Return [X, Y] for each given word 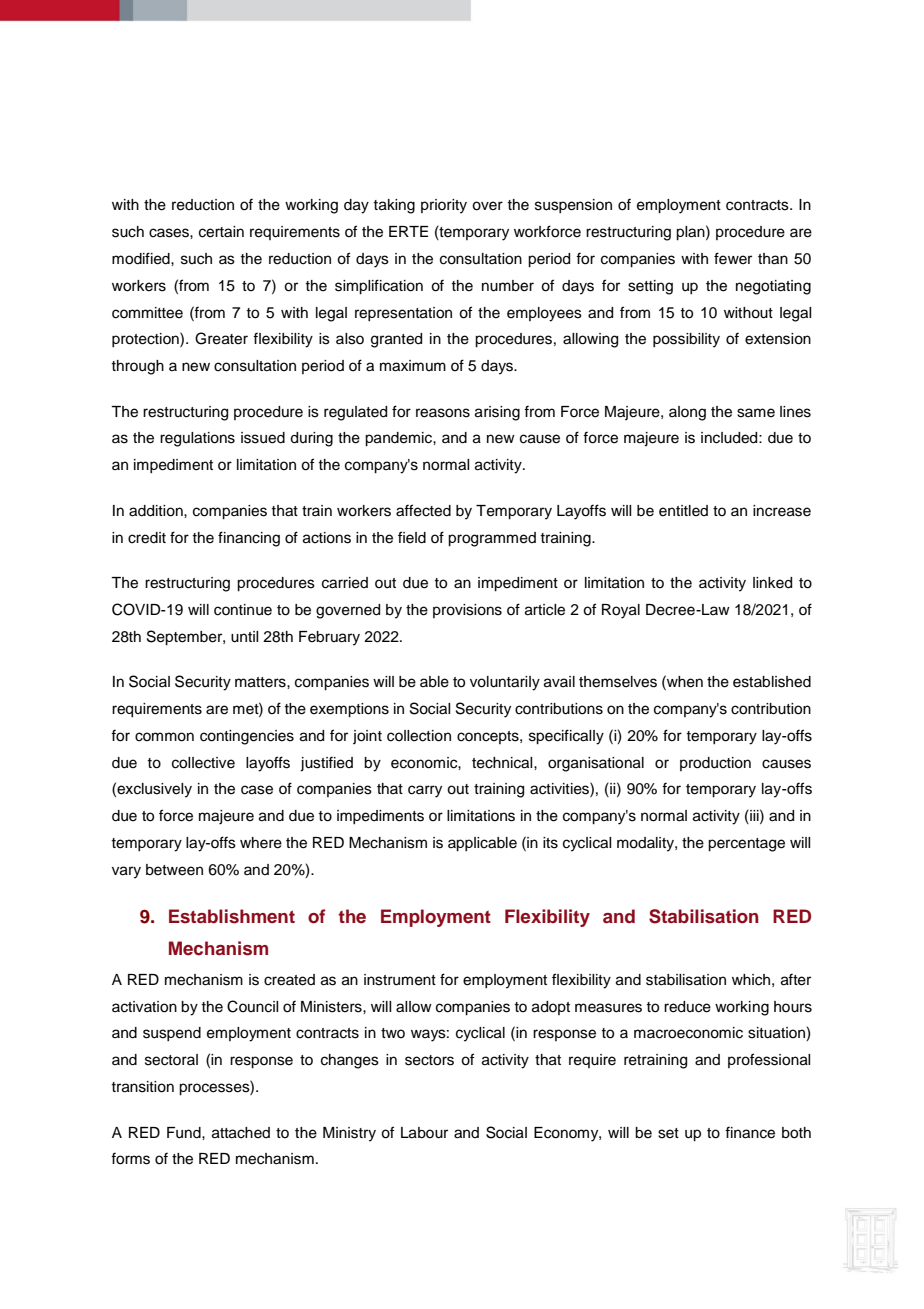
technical [503, 763]
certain [221, 232]
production [715, 764]
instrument [400, 980]
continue [243, 610]
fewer [733, 258]
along [687, 413]
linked [772, 583]
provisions [467, 611]
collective [203, 763]
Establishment [232, 916]
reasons [443, 413]
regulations [197, 439]
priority [444, 206]
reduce [687, 1007]
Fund [185, 1133]
